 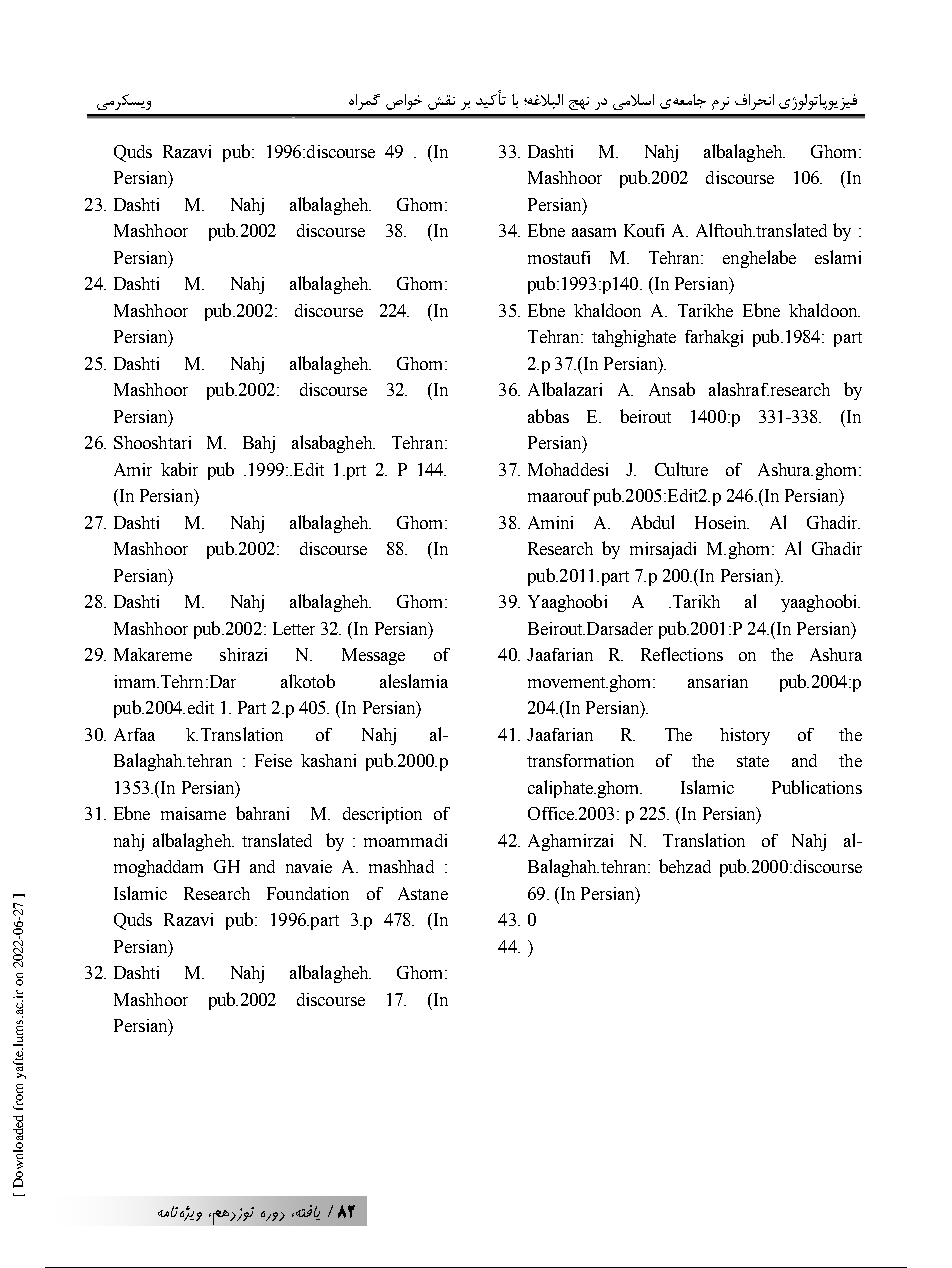 What do you see at coordinates (294, 628) in the screenshot?
I see `Letter` at bounding box center [294, 628].
